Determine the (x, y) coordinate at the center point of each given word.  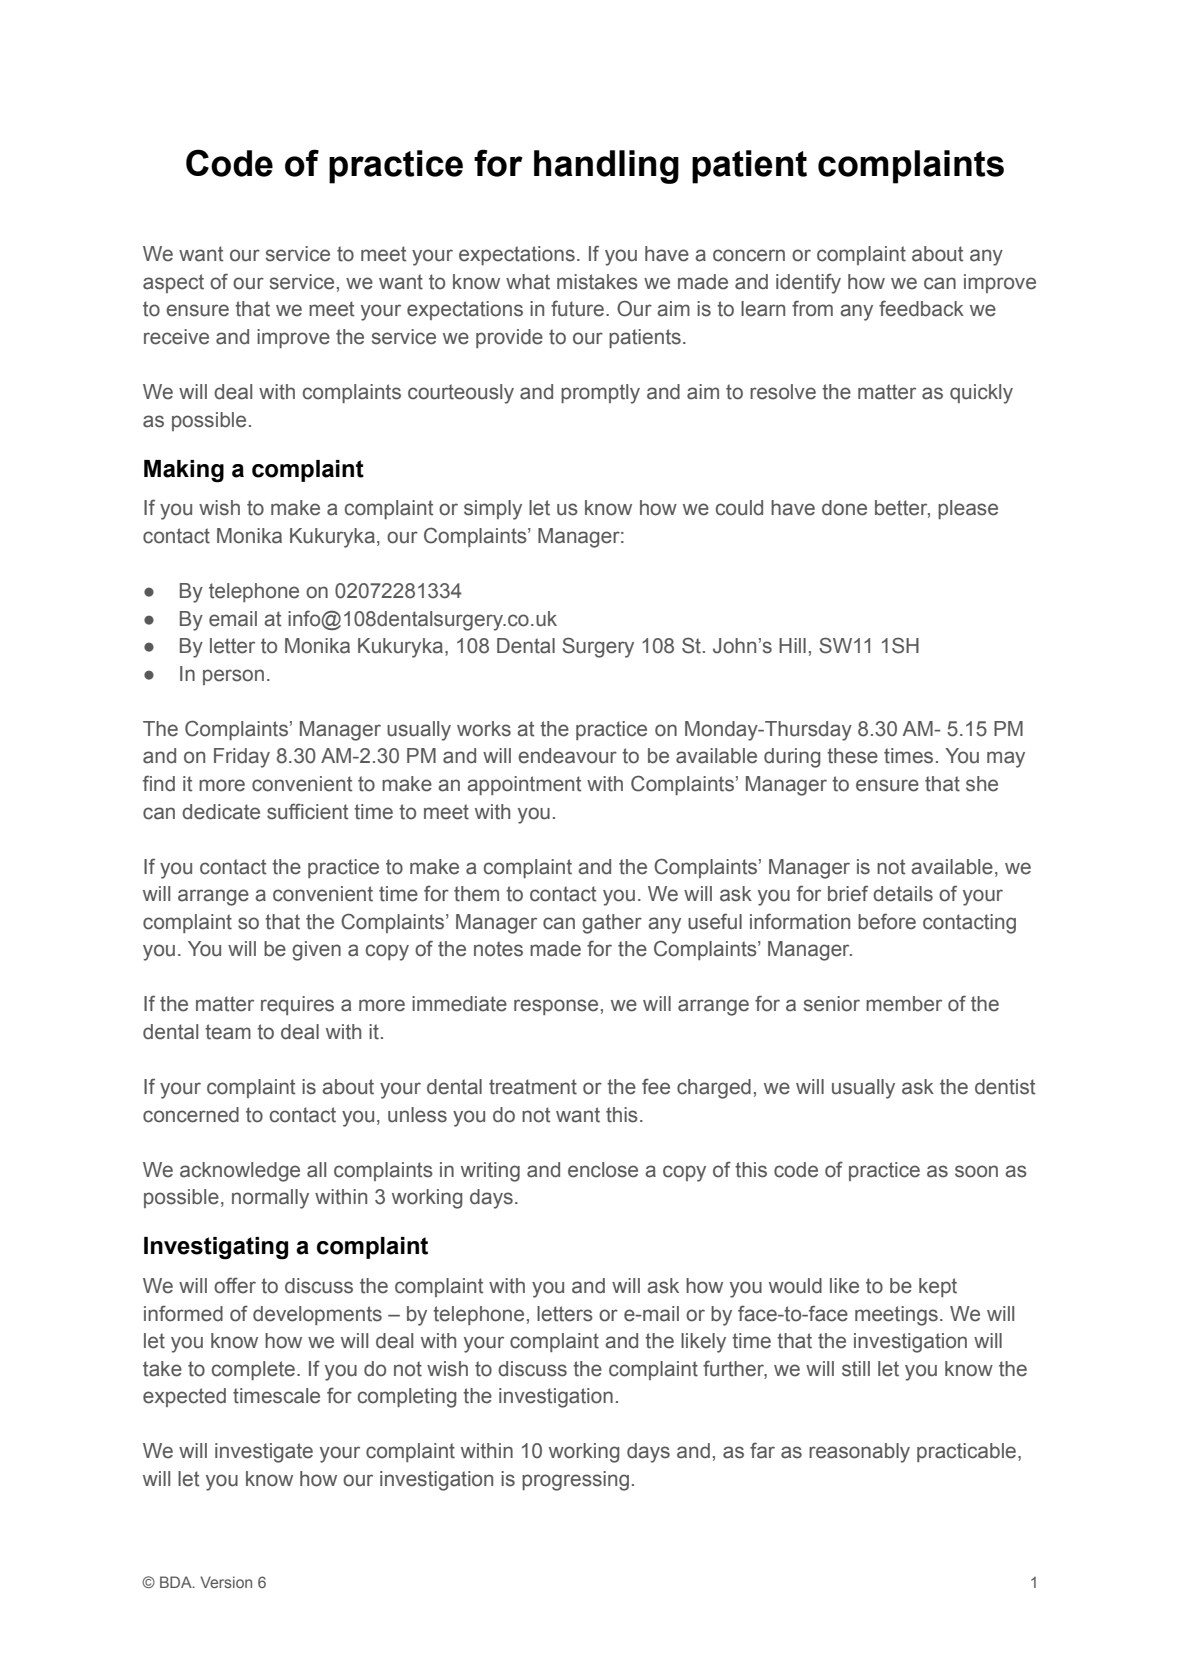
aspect (173, 283)
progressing (575, 1481)
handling (606, 167)
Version (226, 1582)
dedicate (221, 812)
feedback (921, 308)
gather (612, 924)
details (903, 894)
